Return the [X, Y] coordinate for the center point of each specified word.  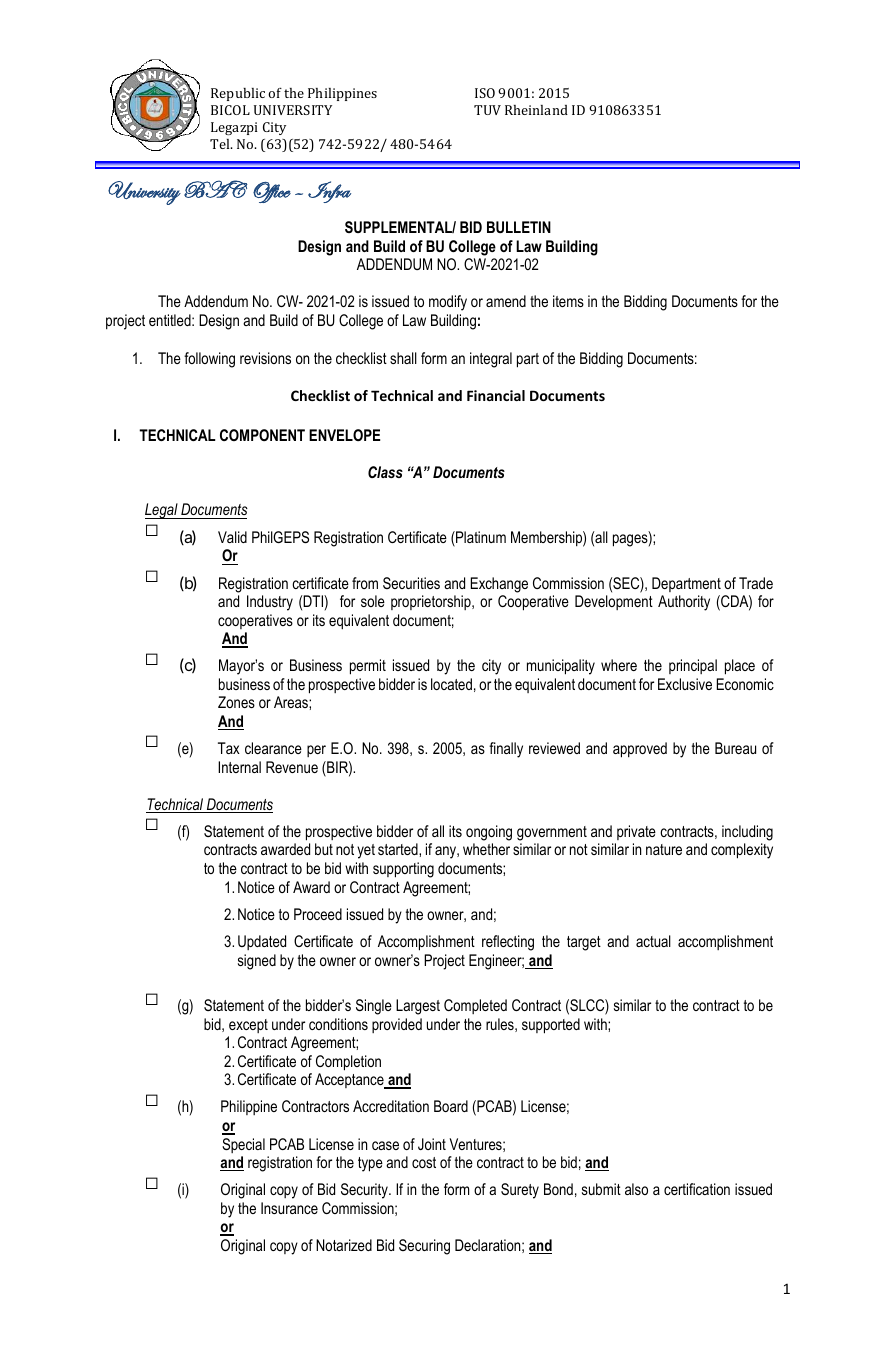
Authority [684, 603]
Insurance [289, 1208]
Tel [221, 144]
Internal [239, 767]
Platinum [480, 538]
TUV [487, 110]
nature [664, 849]
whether [486, 849]
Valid [232, 537]
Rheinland [536, 110]
